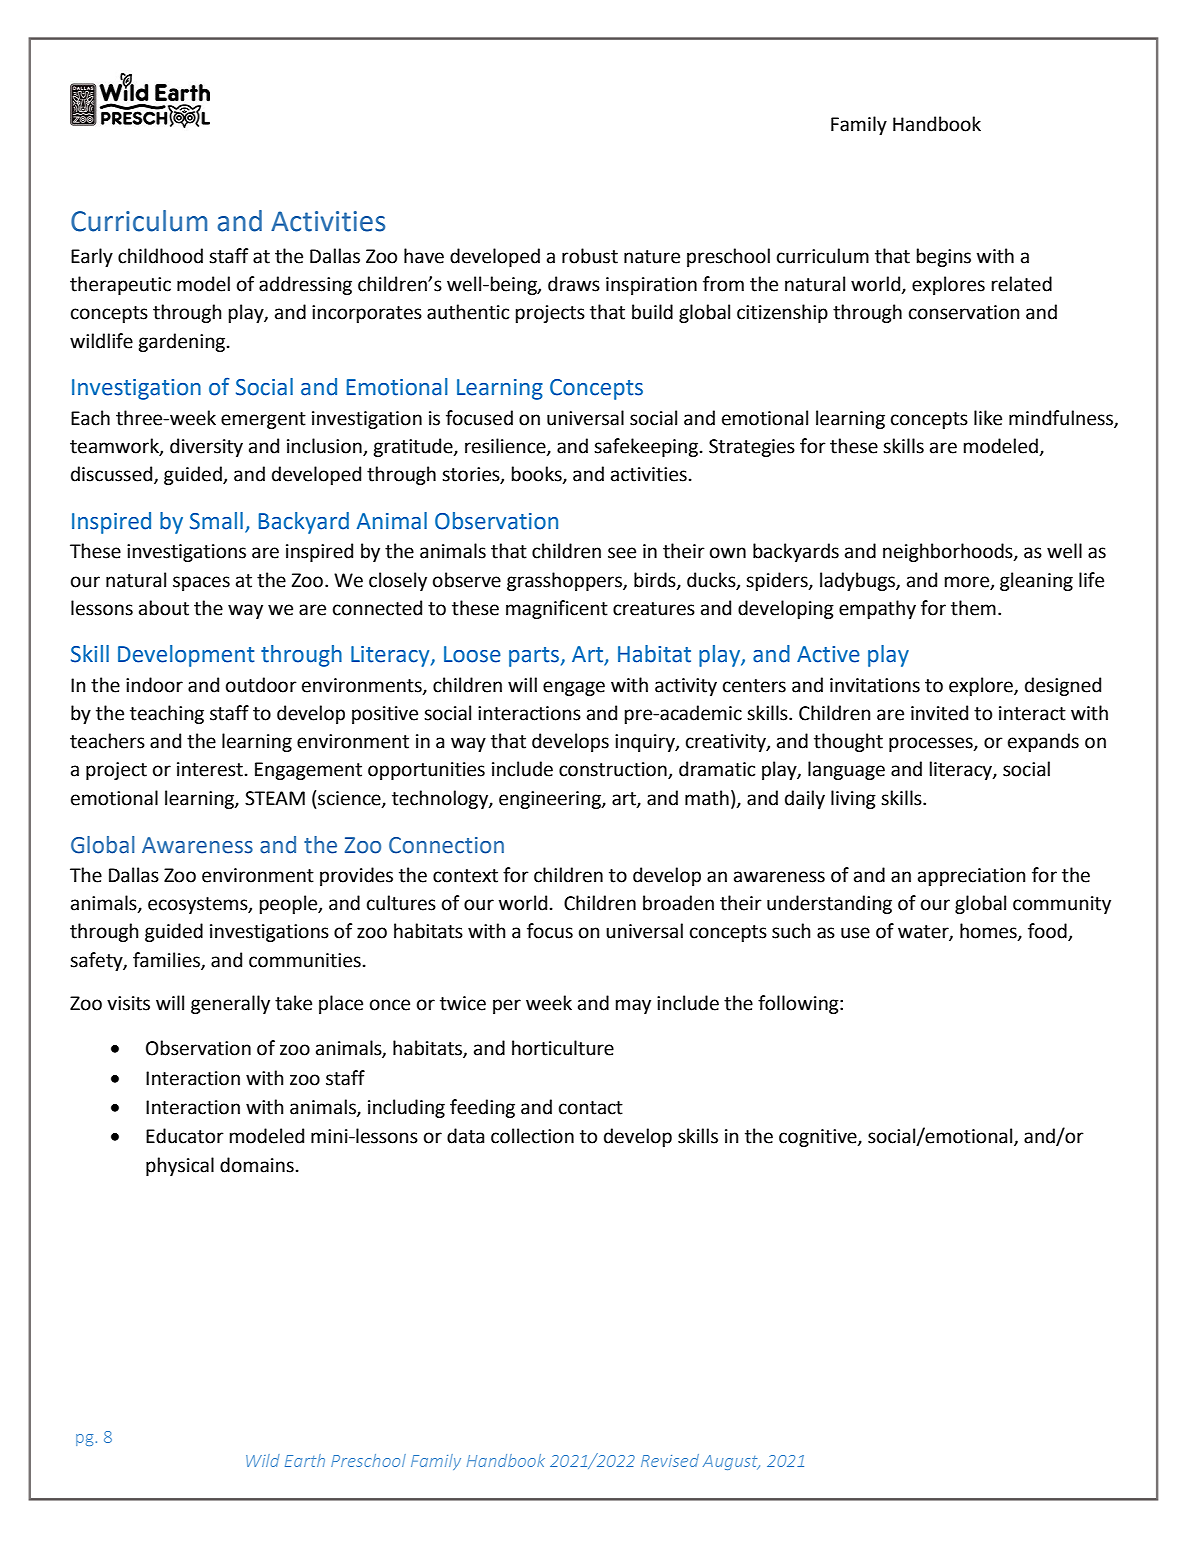 This screenshot has width=1191, height=1542. What do you see at coordinates (565, 581) in the screenshot?
I see `grasshoppers` at bounding box center [565, 581].
